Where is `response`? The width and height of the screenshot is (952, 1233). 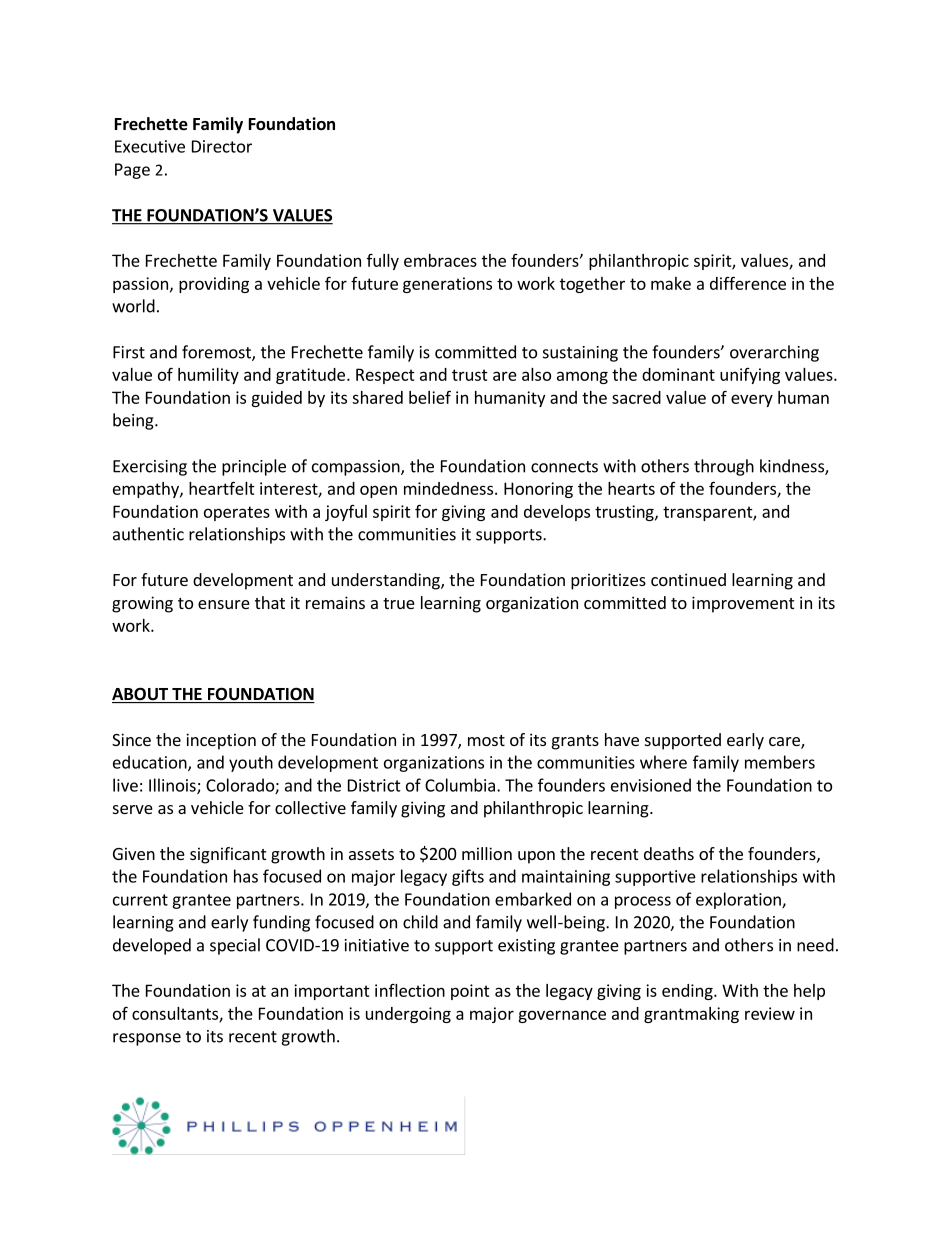 response is located at coordinates (147, 1039).
